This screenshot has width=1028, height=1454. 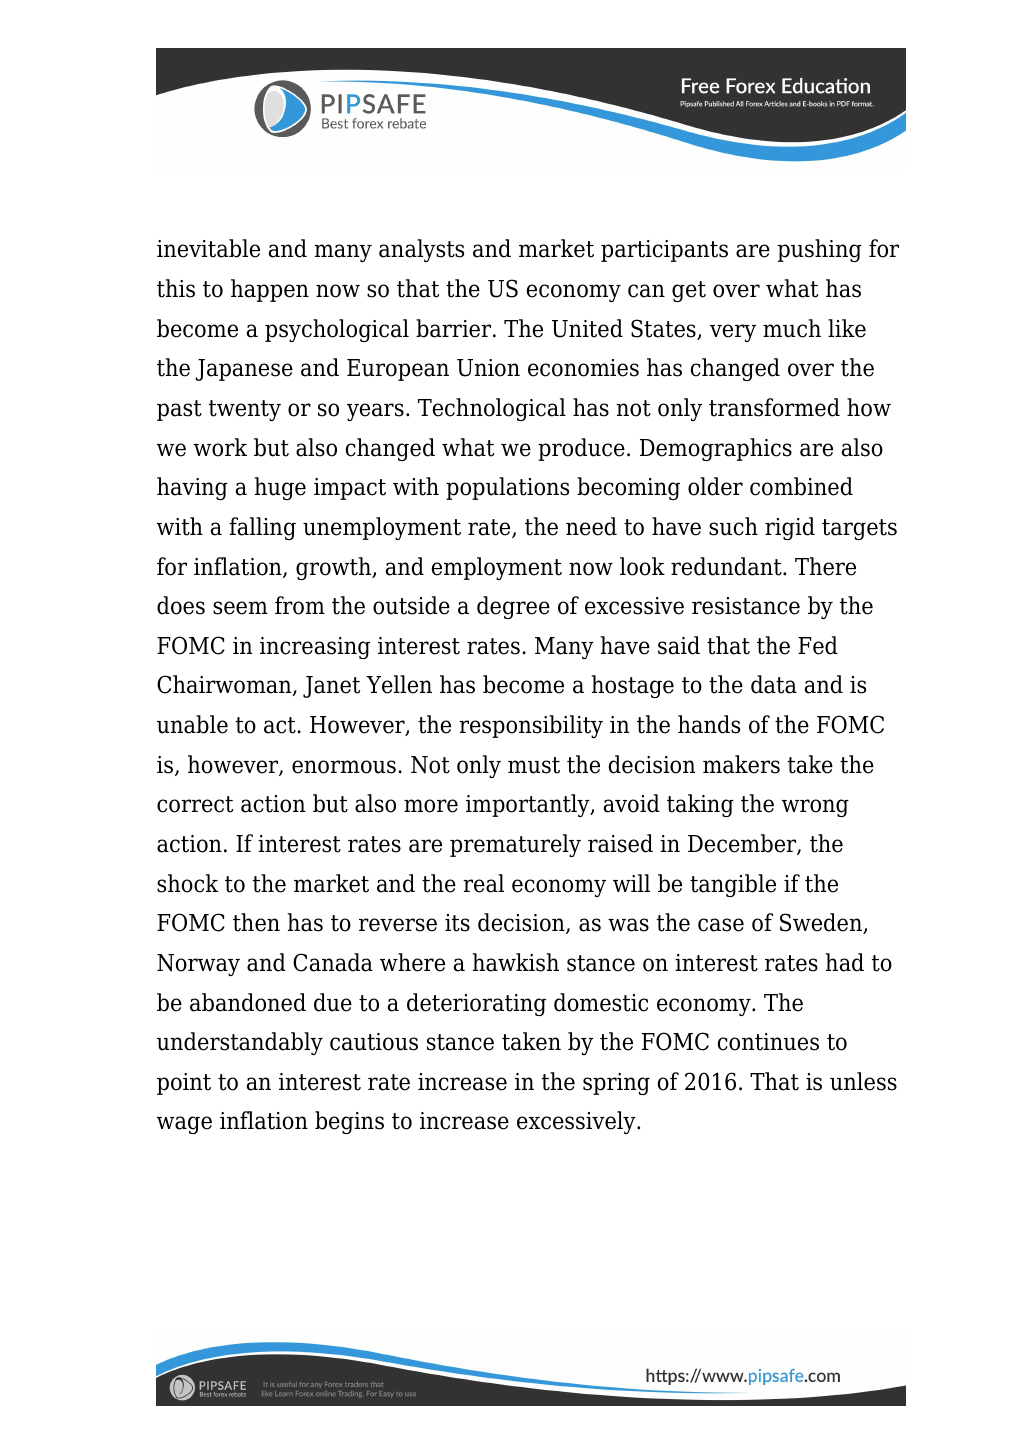 I want to click on responsibility, so click(x=531, y=726).
